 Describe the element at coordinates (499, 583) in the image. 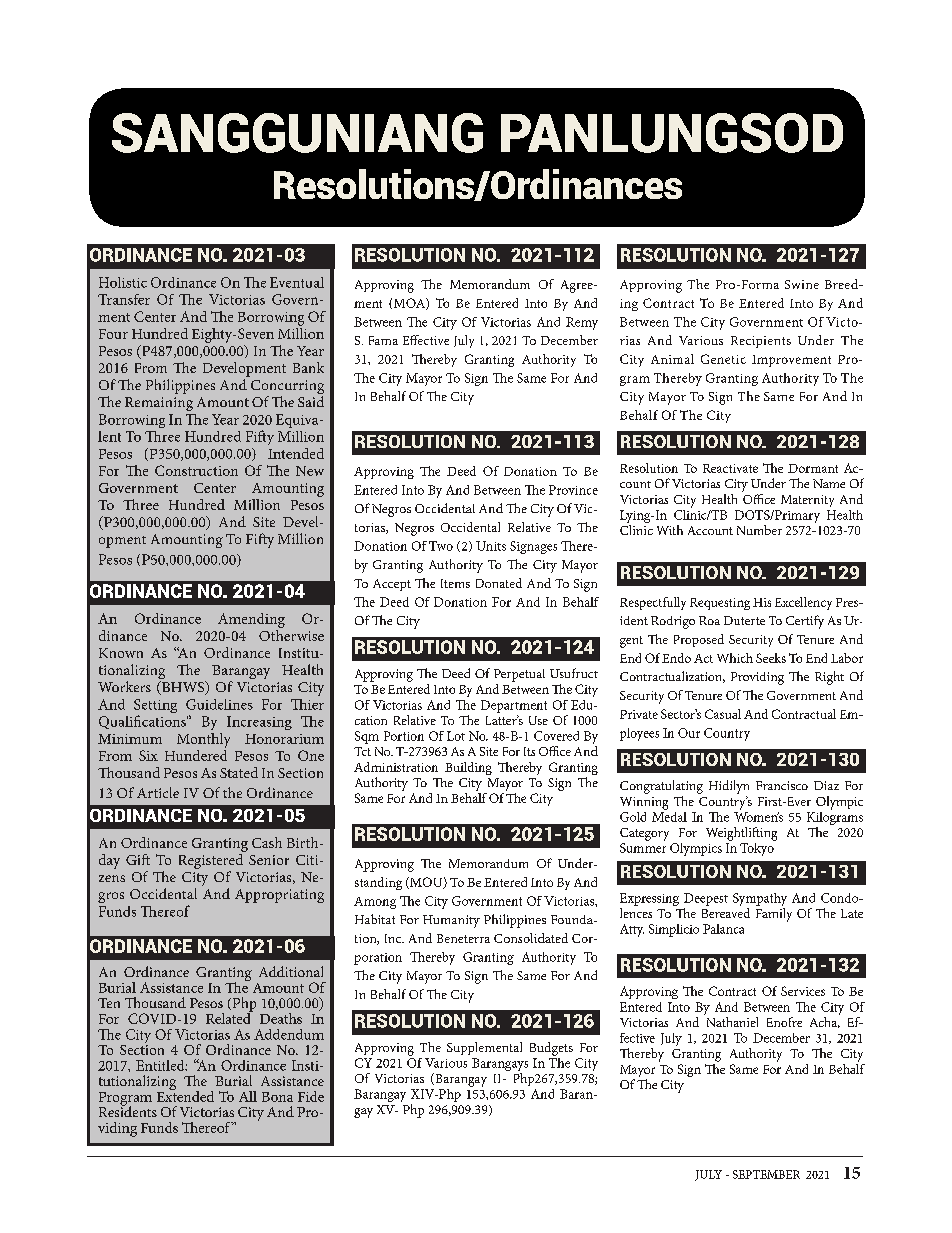

I see `Donated` at that location.
